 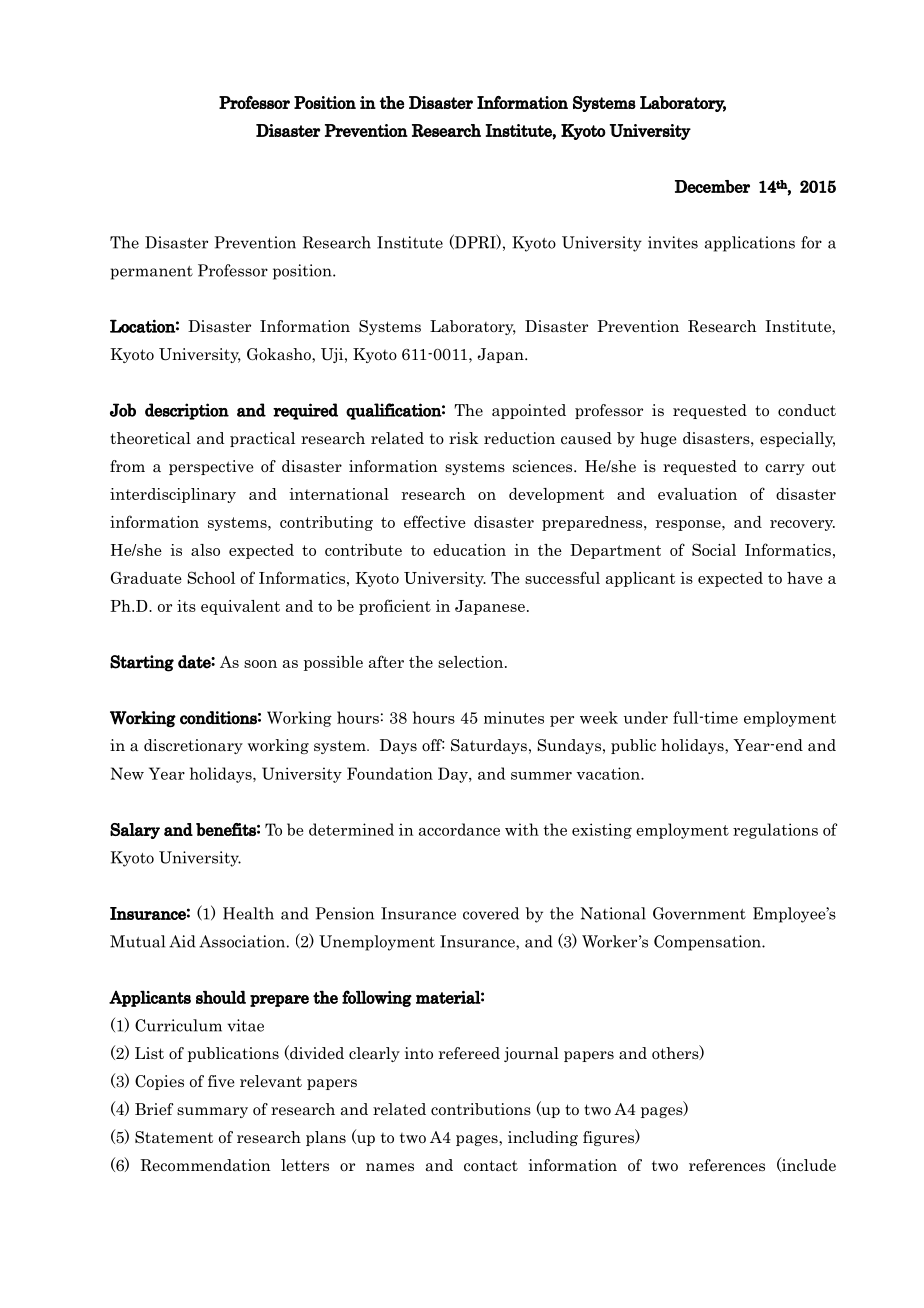 I want to click on permanent, so click(x=152, y=273).
